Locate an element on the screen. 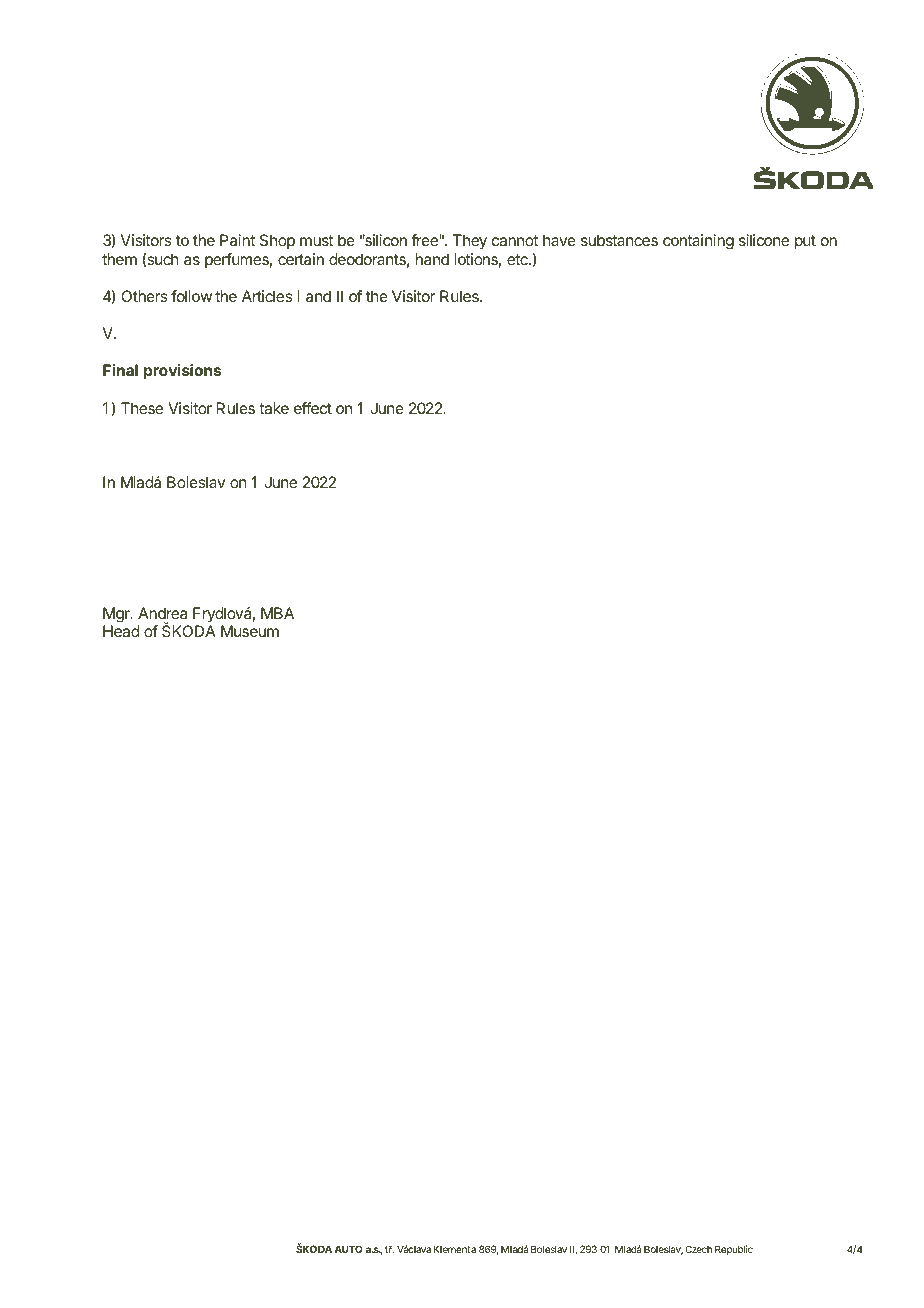  AUTO is located at coordinates (349, 1249).
